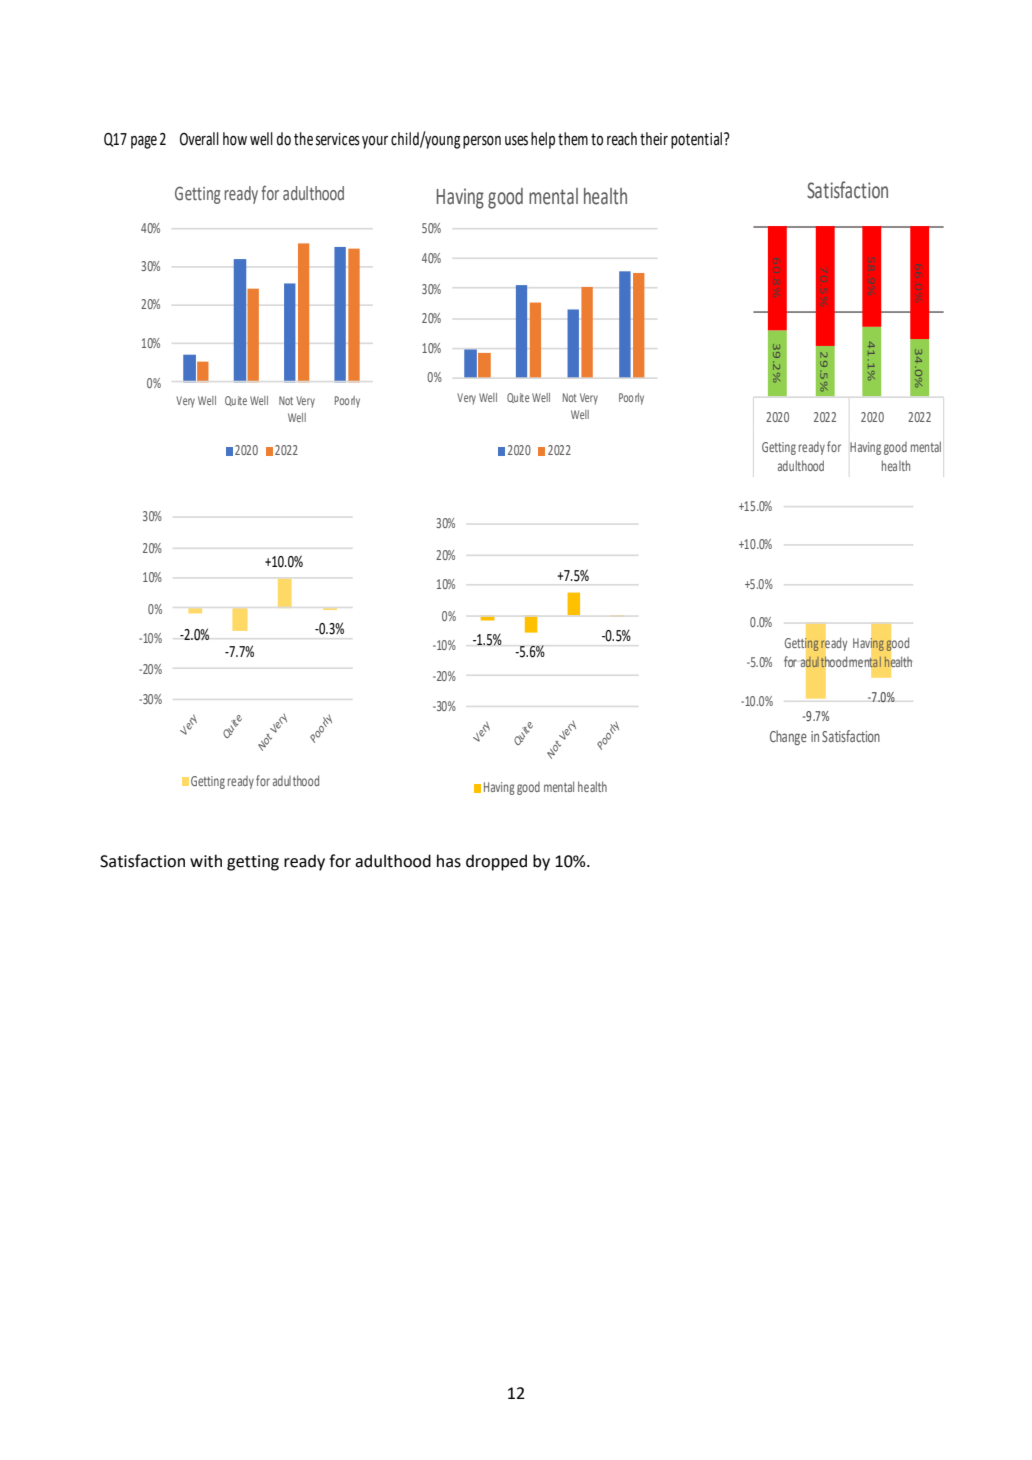  I want to click on reach, so click(622, 139).
